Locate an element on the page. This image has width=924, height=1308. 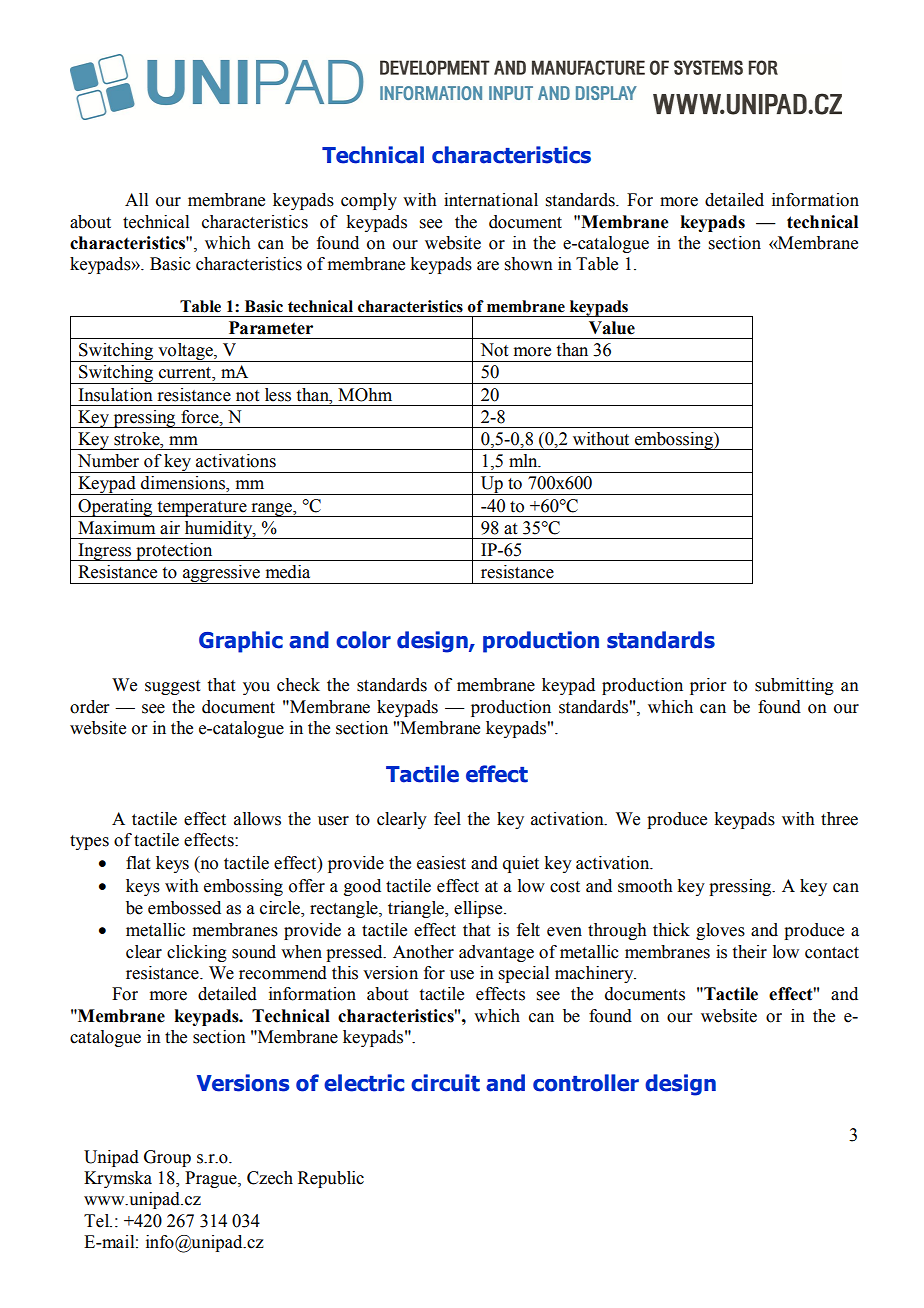
Prague is located at coordinates (212, 1179).
